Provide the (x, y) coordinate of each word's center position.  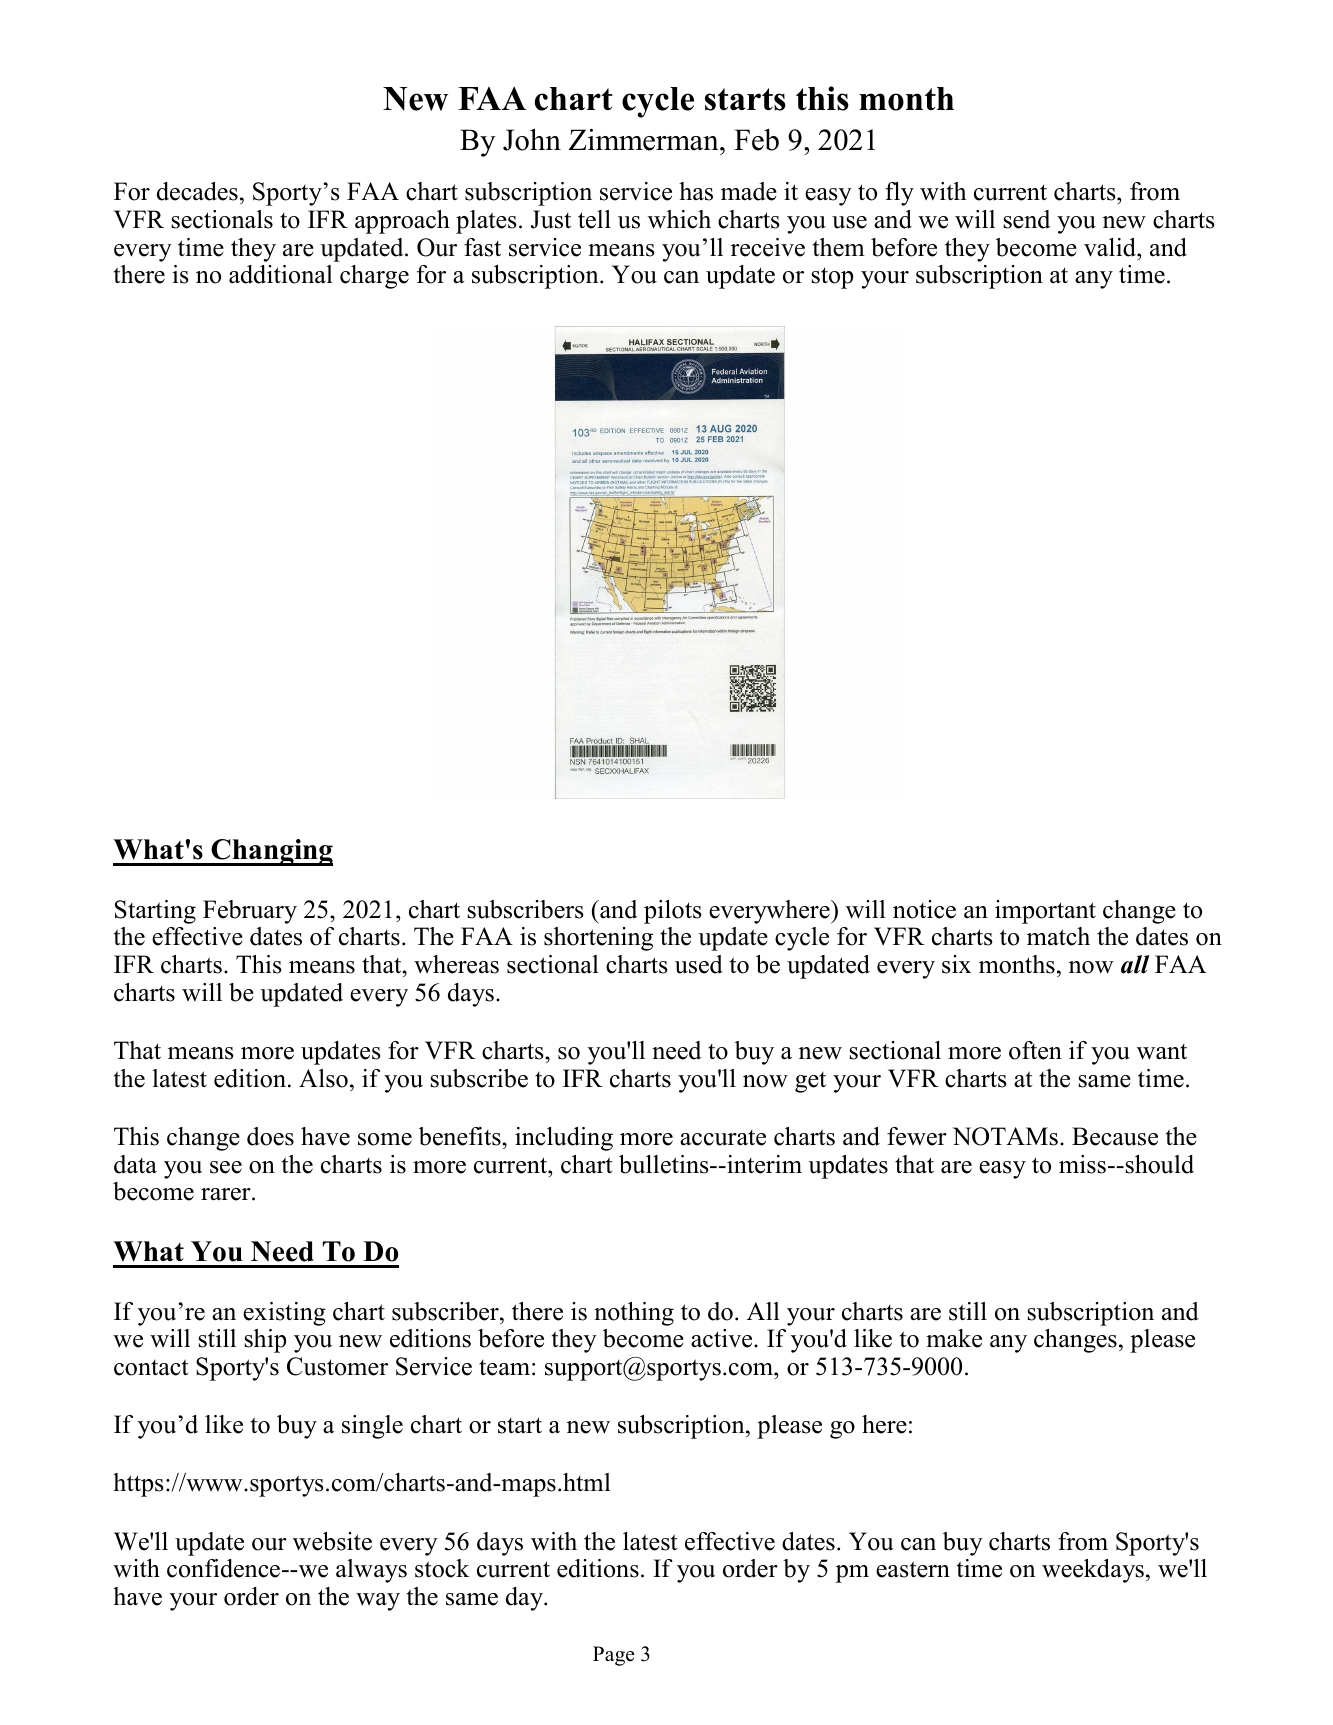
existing (284, 1314)
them (839, 247)
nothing (634, 1314)
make (954, 1338)
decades (197, 191)
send (1026, 219)
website (332, 1541)
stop (832, 278)
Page (614, 1656)
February (250, 912)
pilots (673, 912)
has (696, 191)
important (1045, 912)
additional (281, 274)
